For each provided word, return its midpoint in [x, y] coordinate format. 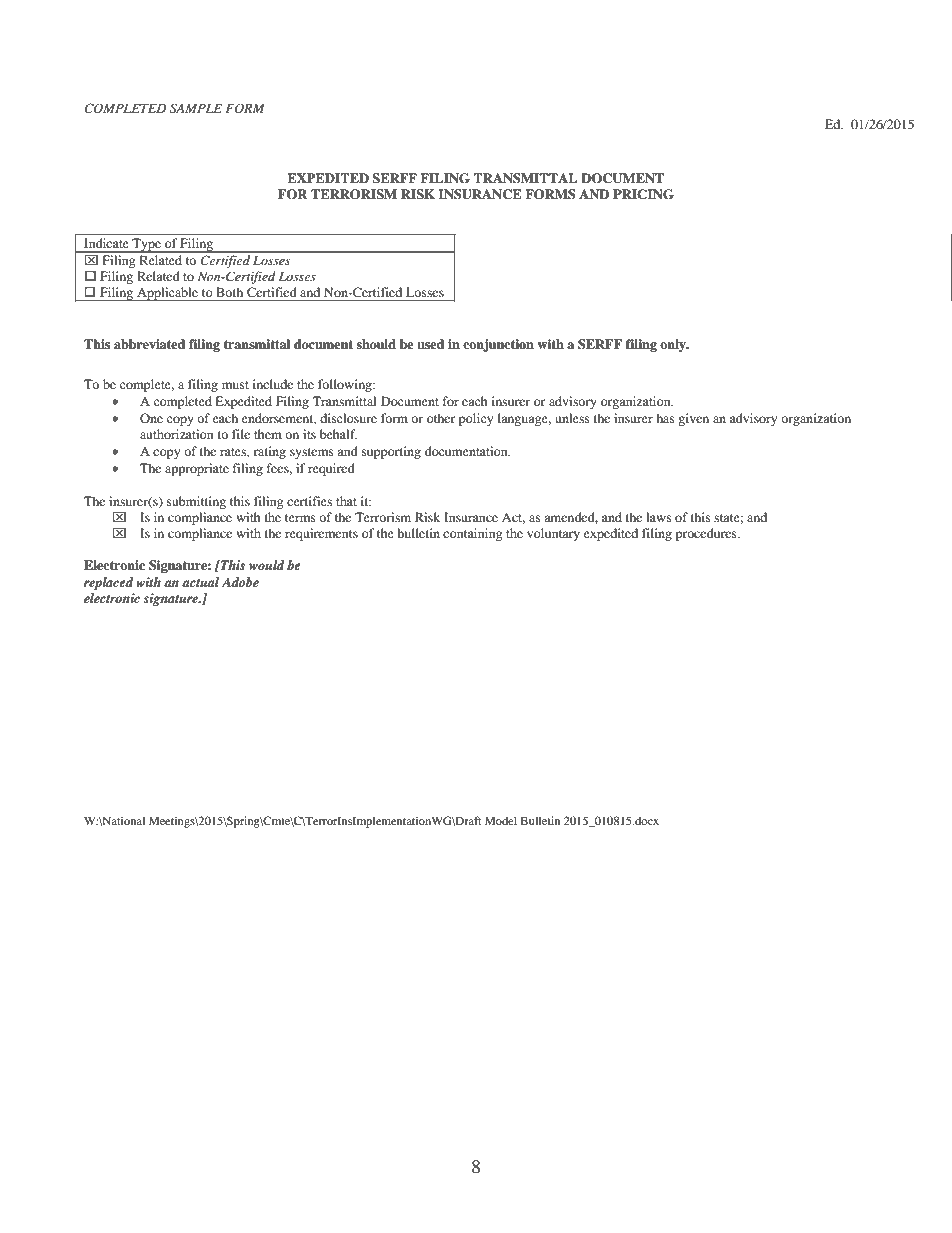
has [665, 418]
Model [501, 820]
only [674, 345]
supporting [391, 452]
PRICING [643, 194]
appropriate [197, 469]
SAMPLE [196, 108]
